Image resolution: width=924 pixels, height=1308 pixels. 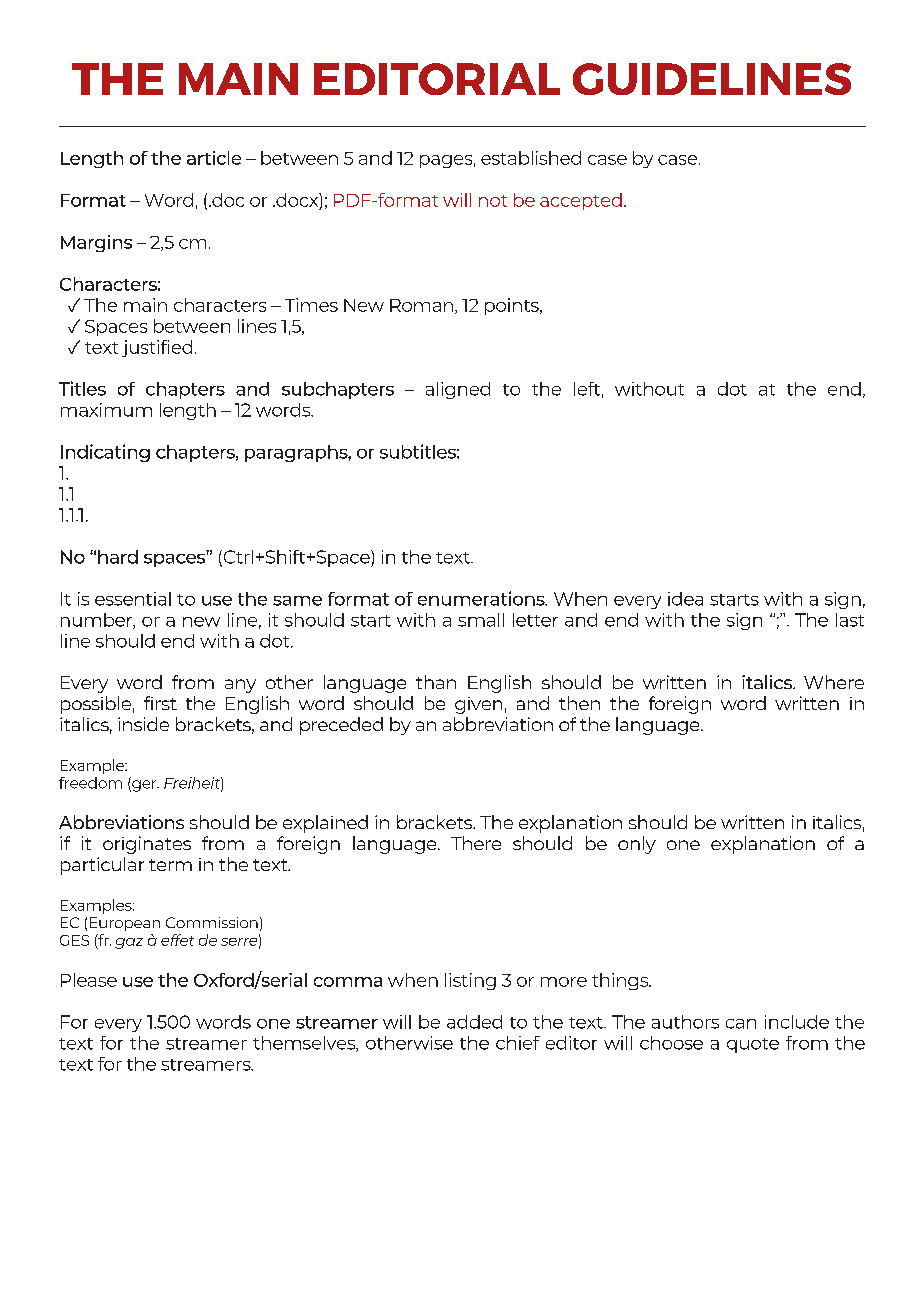 What do you see at coordinates (89, 980) in the image?
I see `Please` at bounding box center [89, 980].
